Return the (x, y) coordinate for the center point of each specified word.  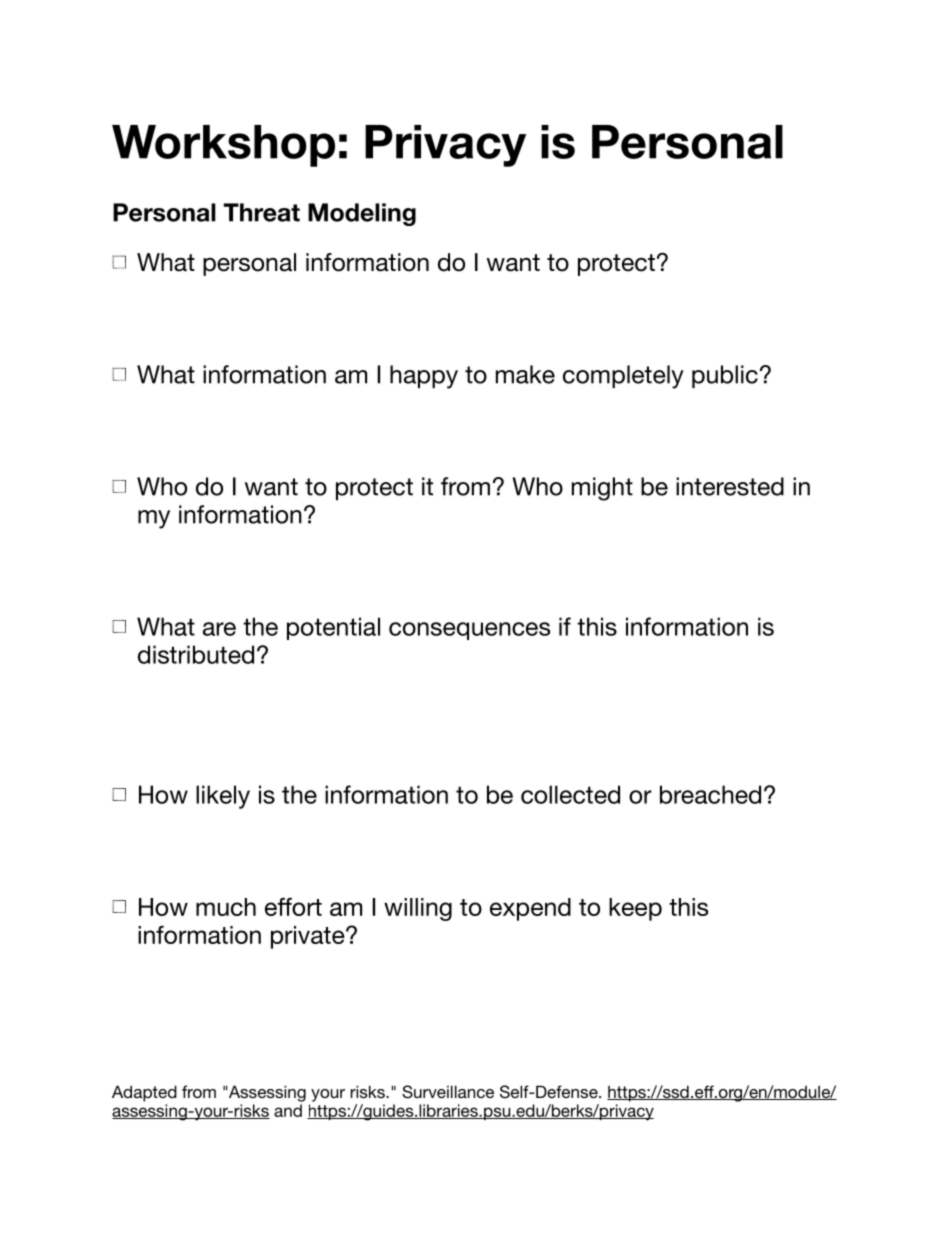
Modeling (362, 214)
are (219, 629)
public (725, 376)
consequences (469, 631)
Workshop (223, 146)
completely (623, 377)
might (602, 489)
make (525, 374)
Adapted (144, 1093)
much (226, 907)
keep (635, 909)
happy (424, 377)
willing (418, 909)
